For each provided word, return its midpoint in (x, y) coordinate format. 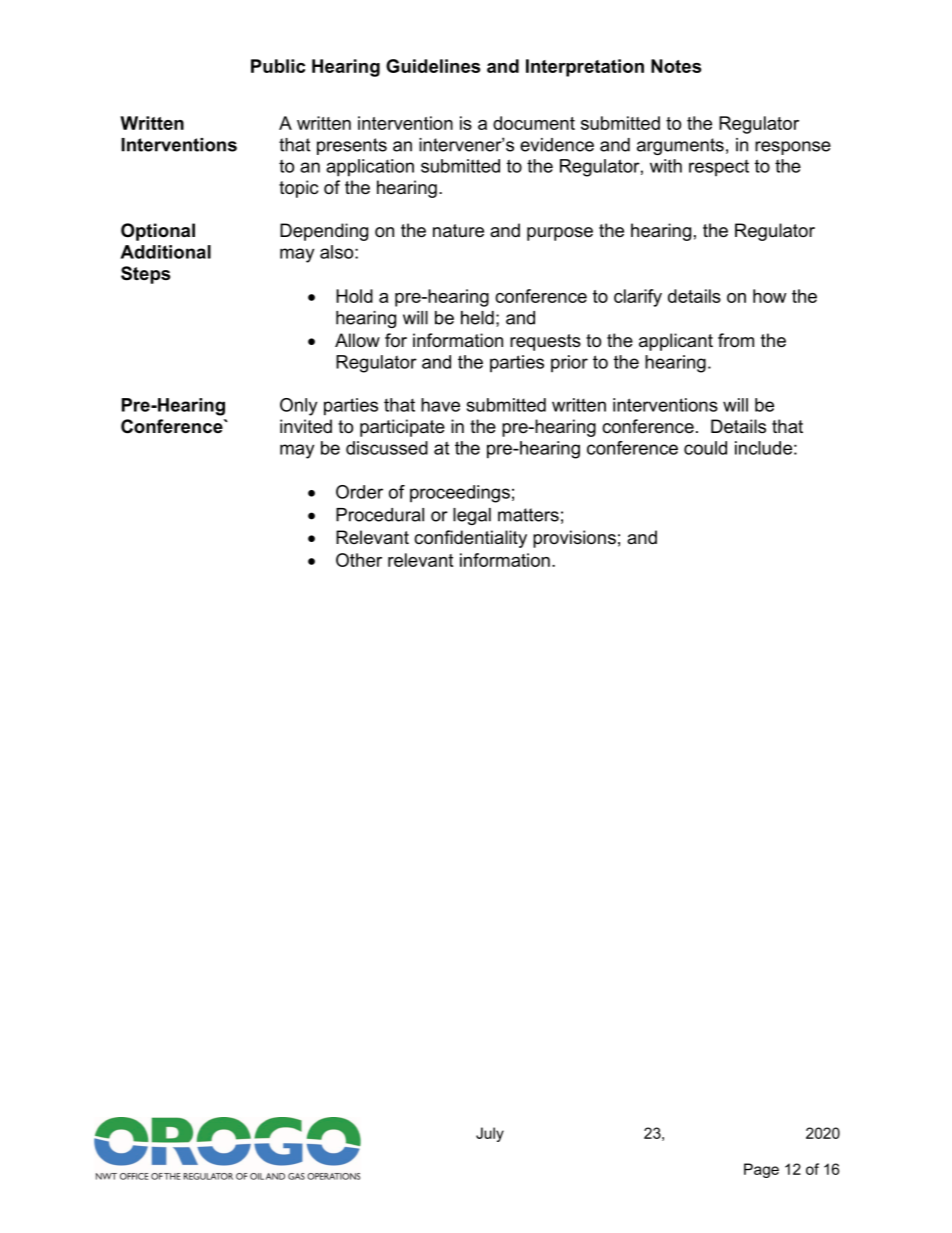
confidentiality (470, 539)
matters (528, 515)
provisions (574, 539)
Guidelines (433, 66)
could (705, 448)
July (490, 1134)
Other (359, 560)
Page (761, 1170)
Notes (676, 66)
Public (278, 66)
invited (306, 426)
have (440, 405)
